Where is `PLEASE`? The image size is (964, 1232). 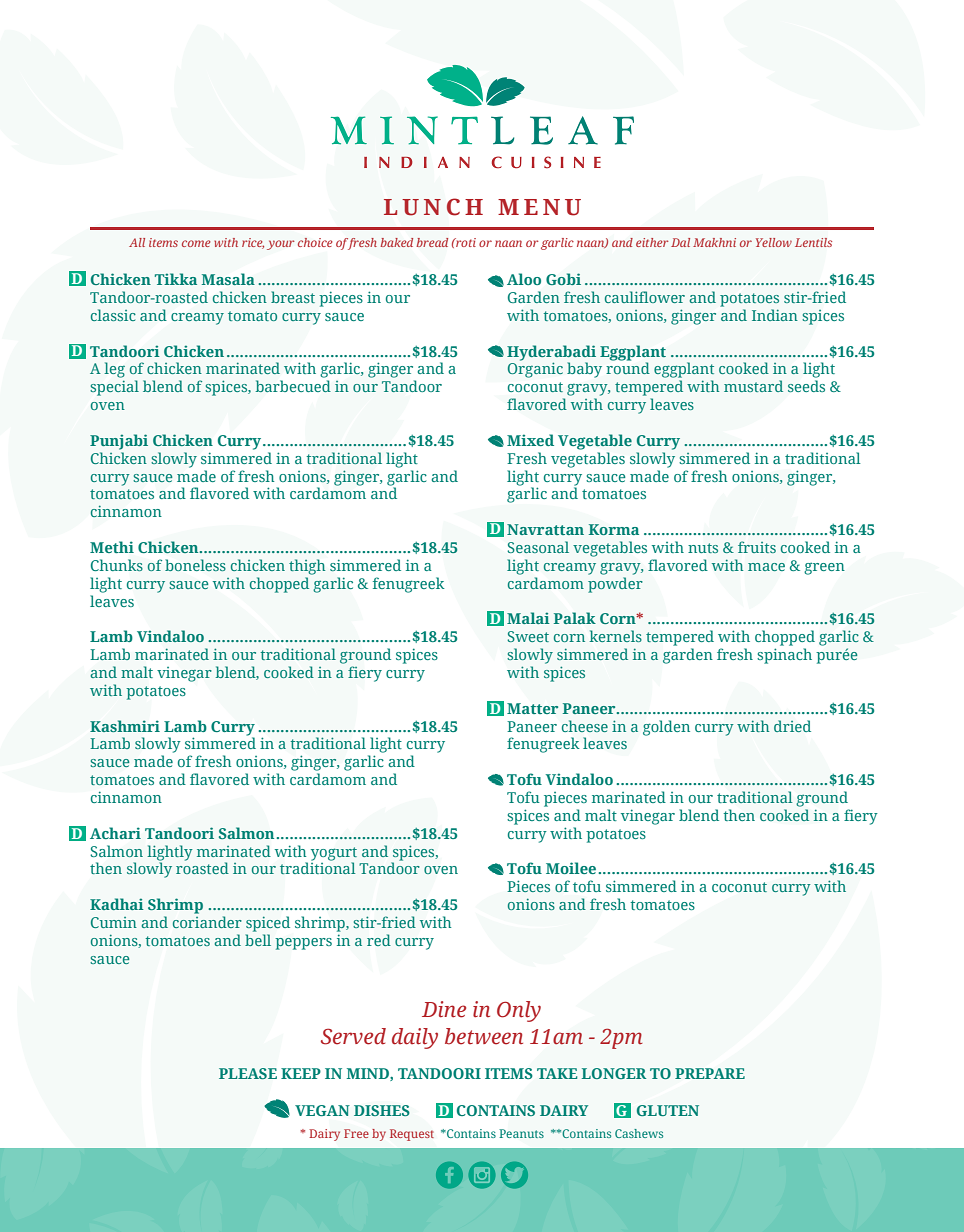
PLEASE is located at coordinates (248, 1073).
